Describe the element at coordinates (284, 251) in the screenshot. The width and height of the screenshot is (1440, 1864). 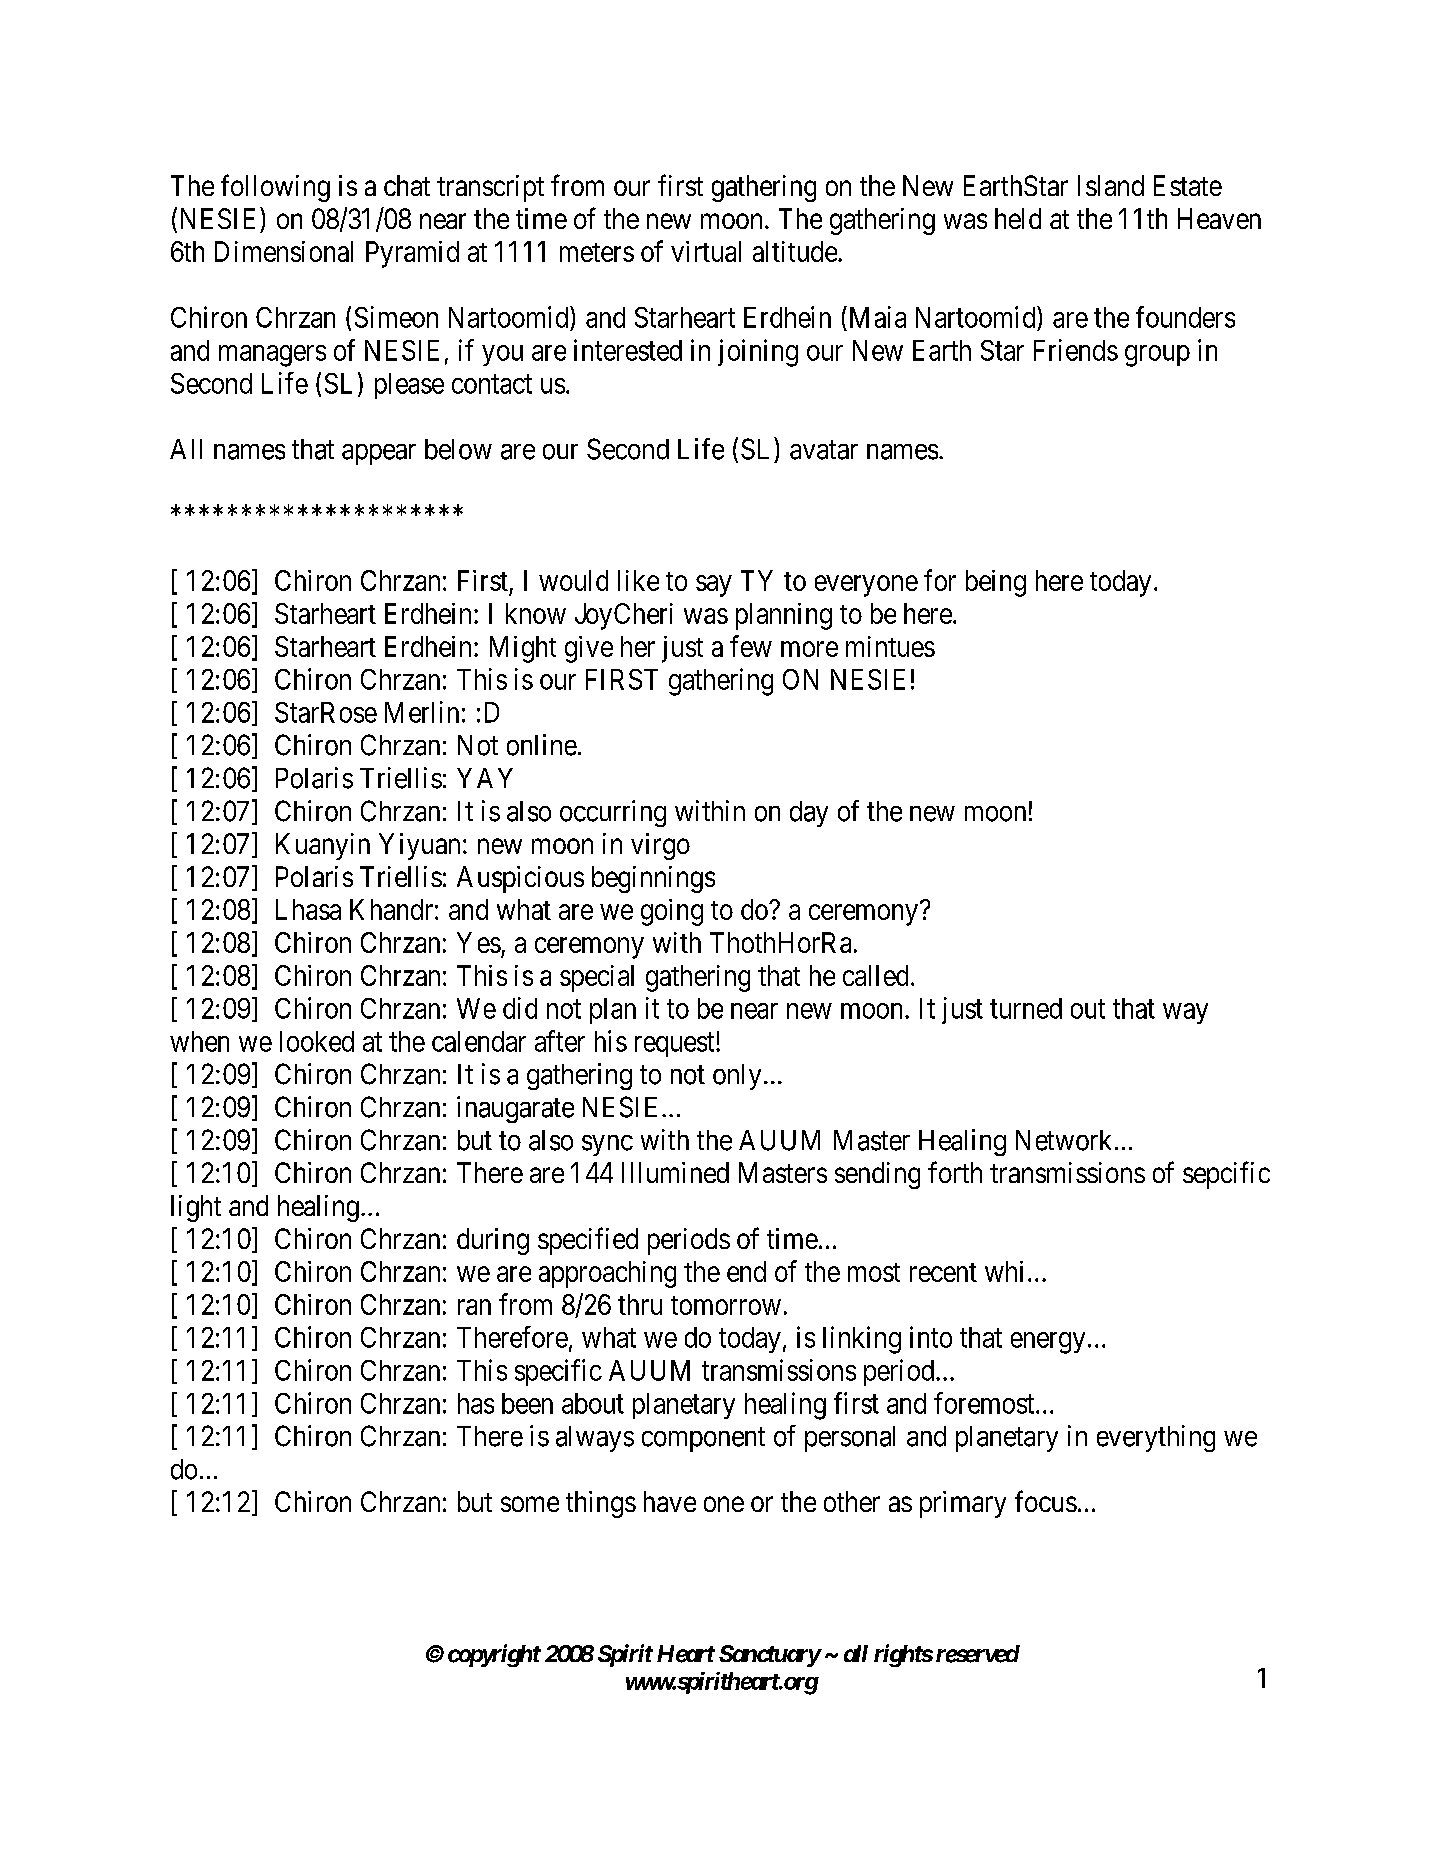
I see `Dimensional` at that location.
